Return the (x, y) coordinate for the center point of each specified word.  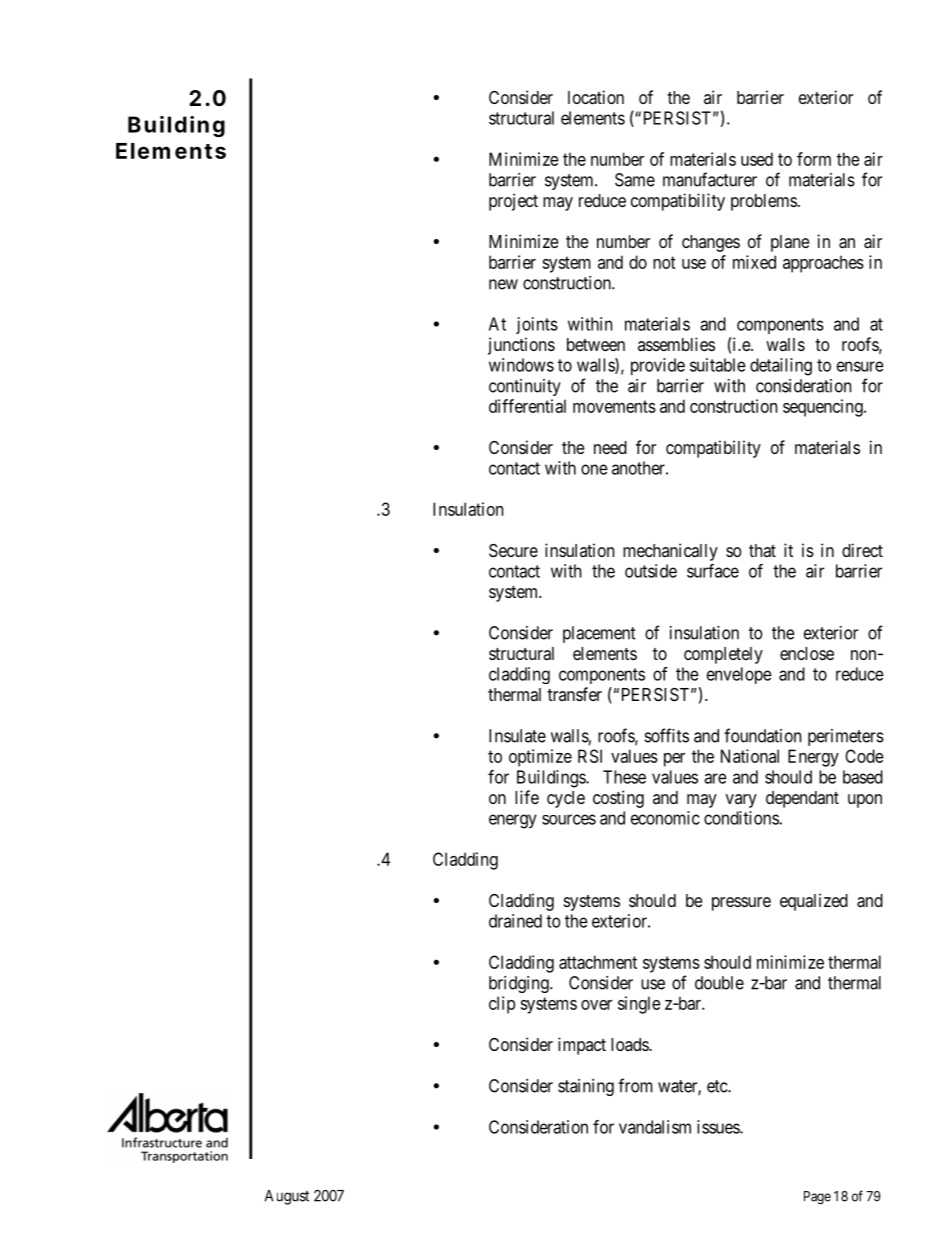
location (596, 97)
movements (614, 406)
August (287, 1197)
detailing (781, 367)
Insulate (517, 736)
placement (599, 634)
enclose (807, 653)
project (513, 202)
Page (817, 1198)
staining (586, 1087)
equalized (814, 902)
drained (515, 921)
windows (521, 365)
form (814, 159)
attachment (598, 962)
